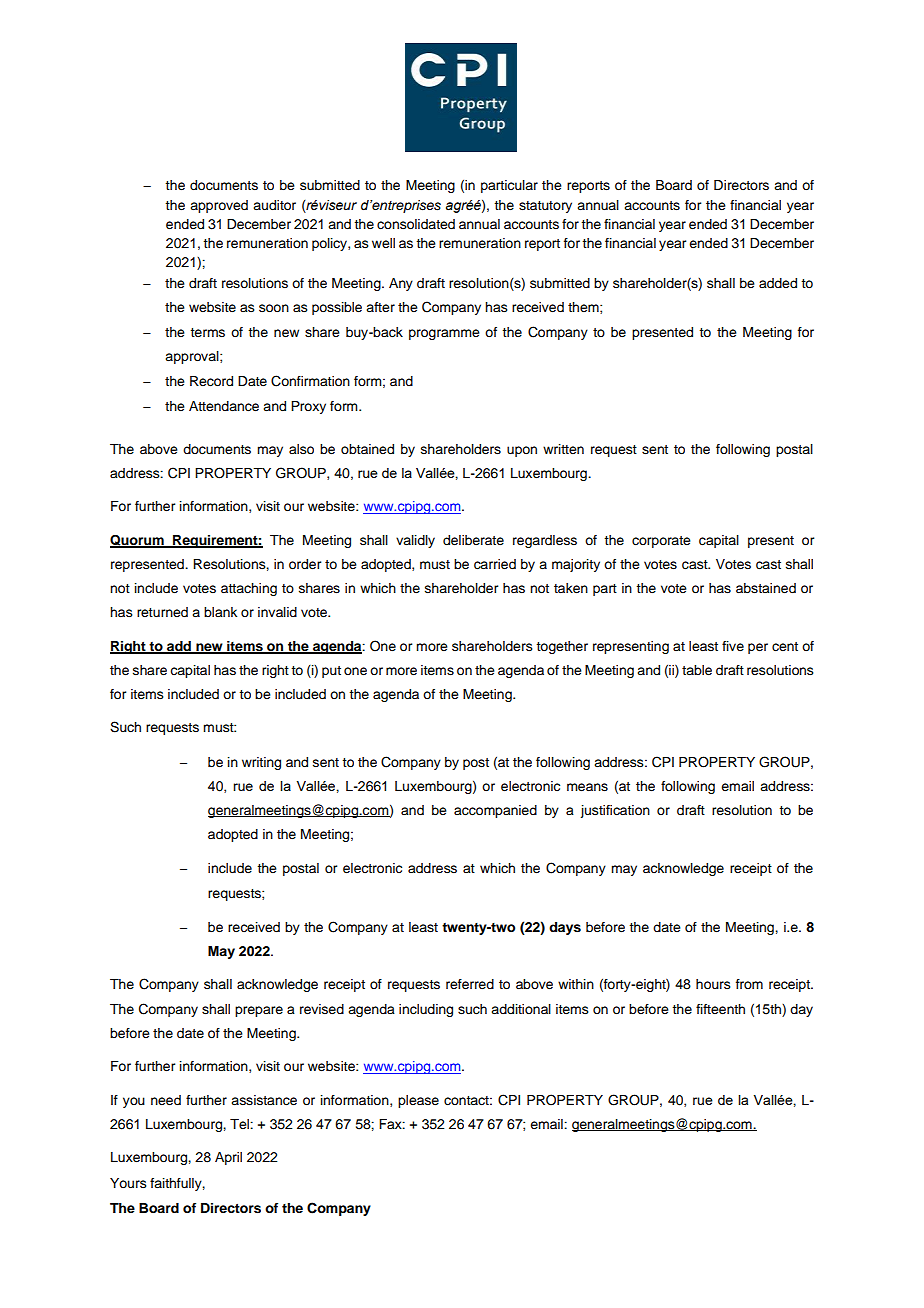  Describe the element at coordinates (778, 283) in the document. I see `added` at that location.
